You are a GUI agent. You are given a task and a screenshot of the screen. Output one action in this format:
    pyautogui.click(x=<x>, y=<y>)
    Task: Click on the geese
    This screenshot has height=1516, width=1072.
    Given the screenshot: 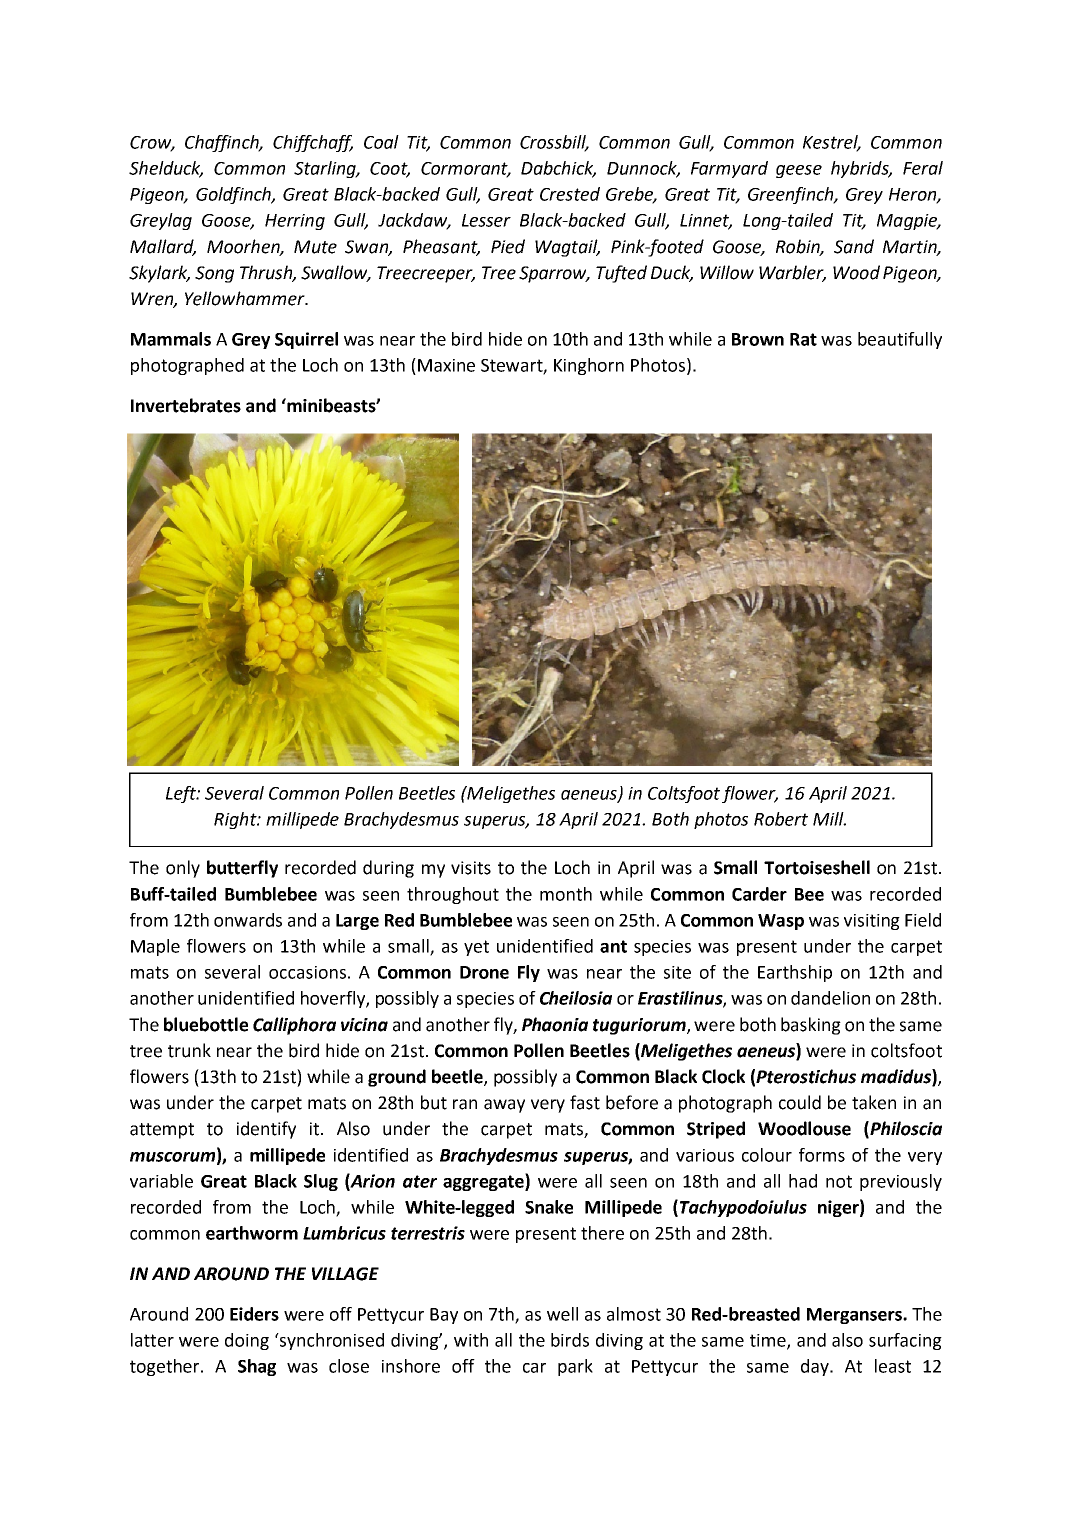 What is the action you would take?
    pyautogui.click(x=799, y=171)
